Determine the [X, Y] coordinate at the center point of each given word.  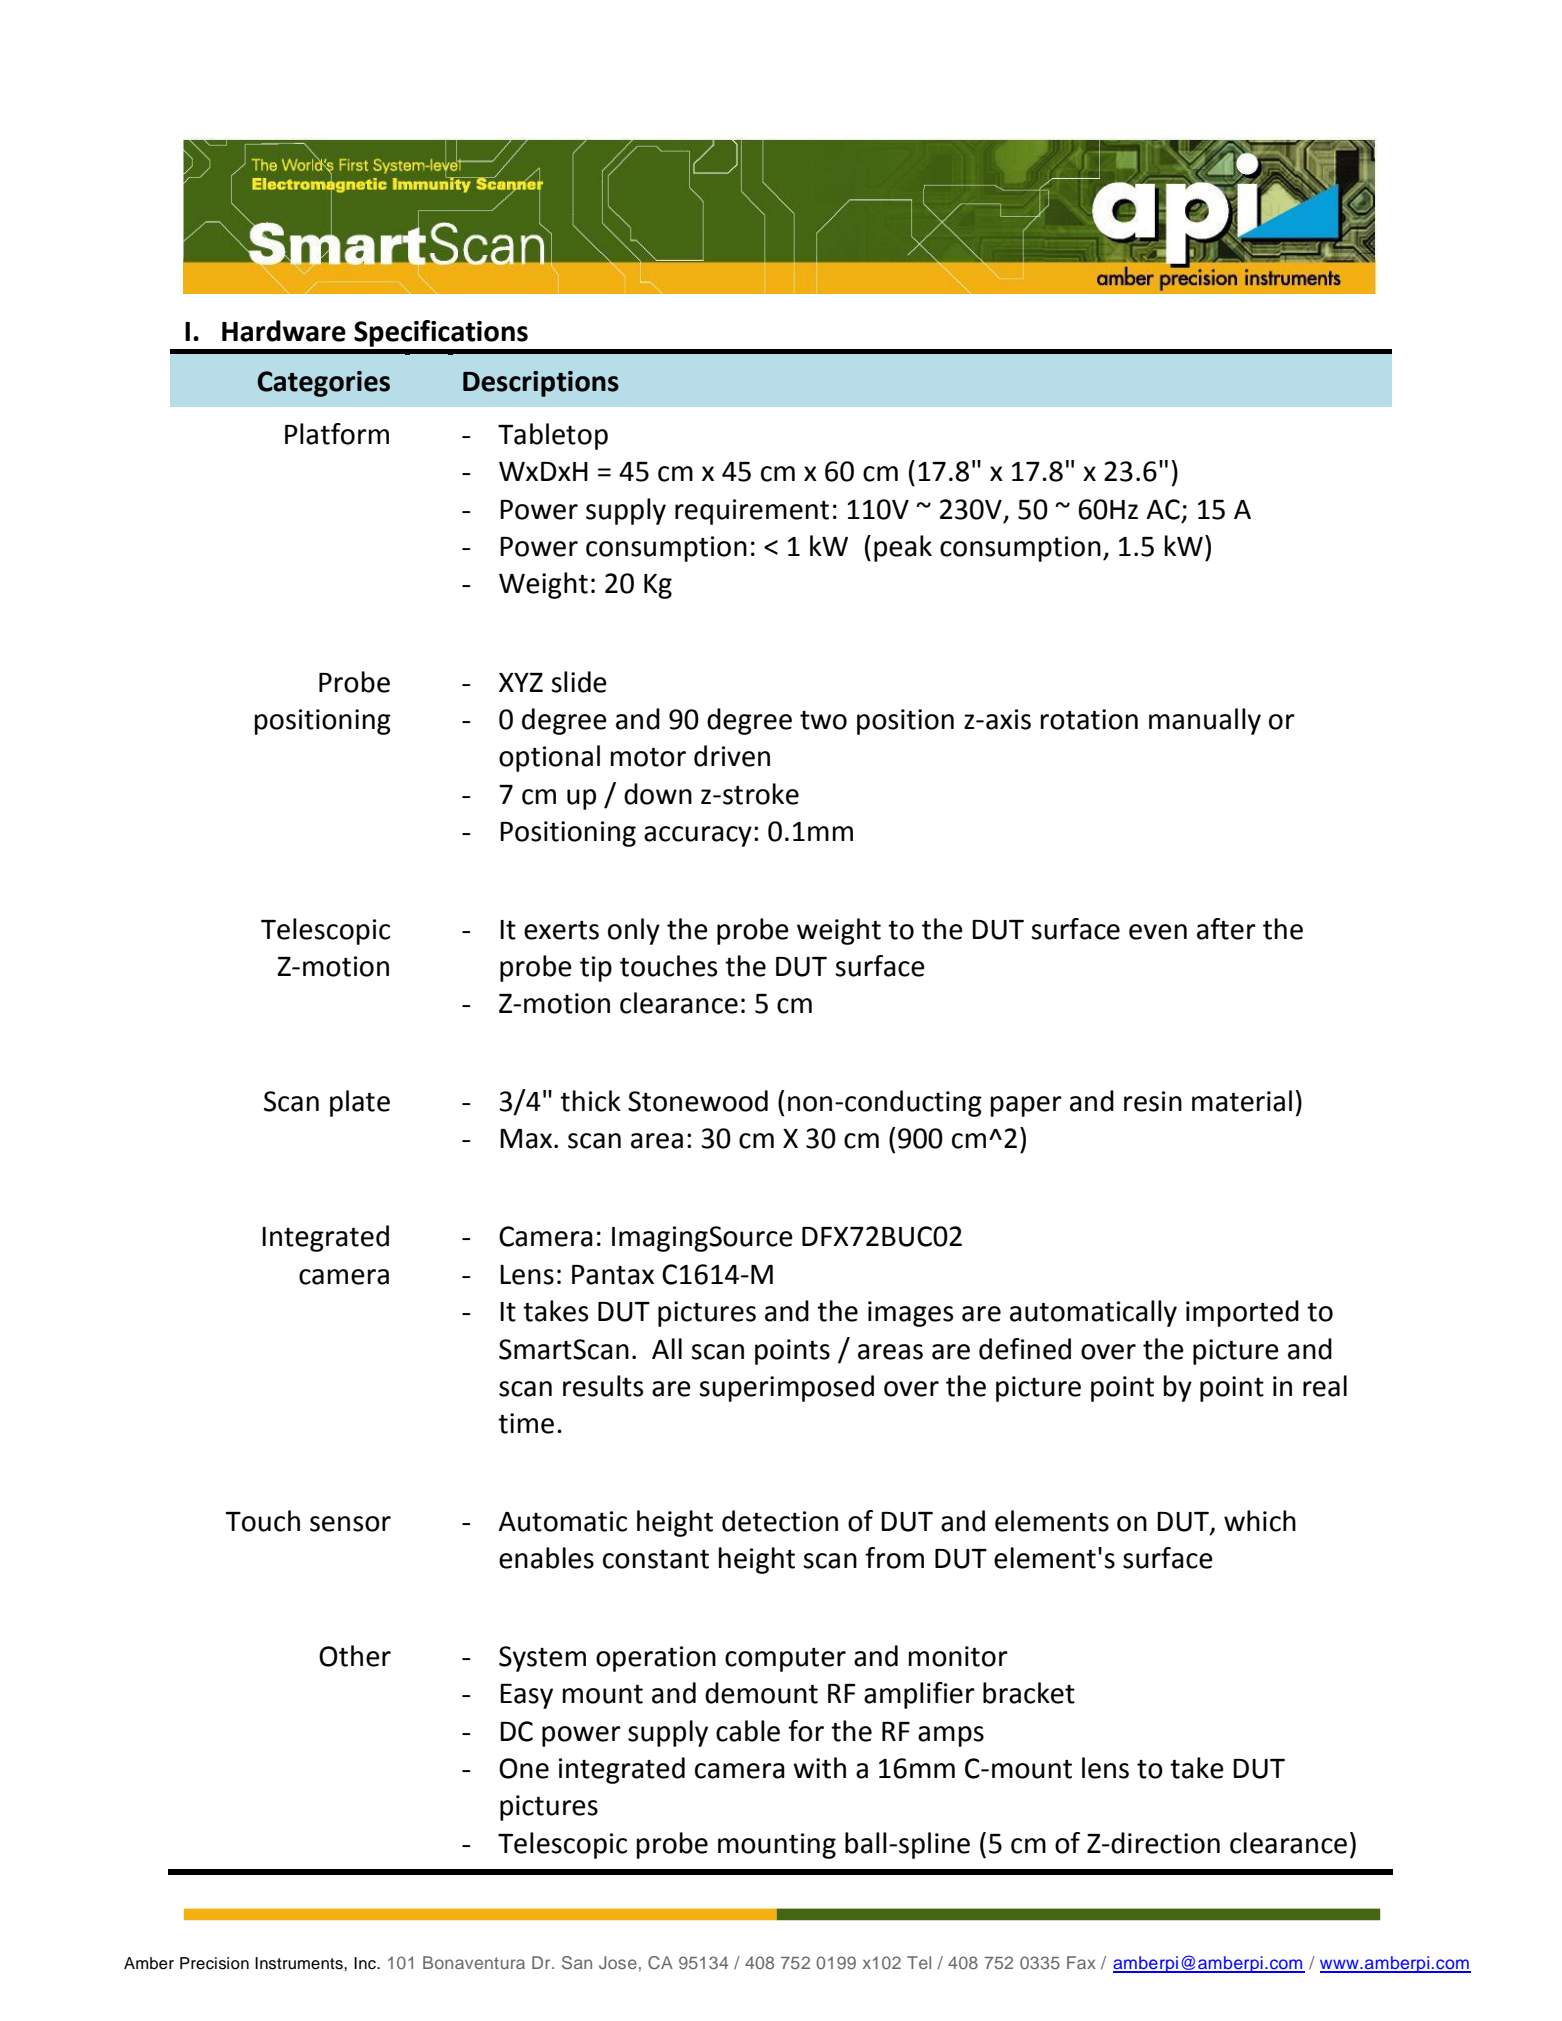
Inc [366, 1963]
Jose [618, 1963]
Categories [323, 384]
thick [590, 1101]
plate [360, 1103]
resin [1153, 1101]
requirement [752, 512]
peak [903, 548]
